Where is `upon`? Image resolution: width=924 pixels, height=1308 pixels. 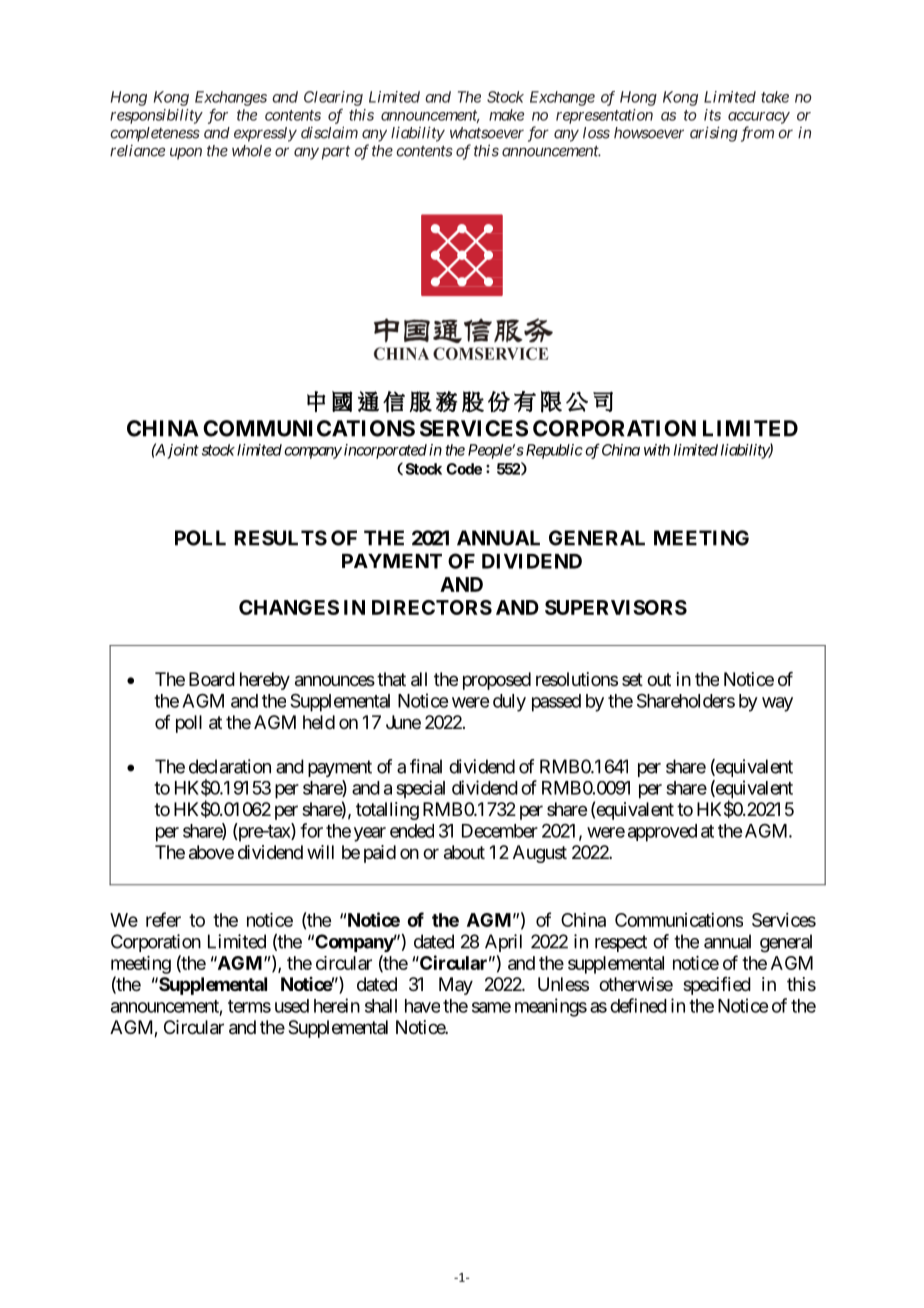 upon is located at coordinates (186, 153).
